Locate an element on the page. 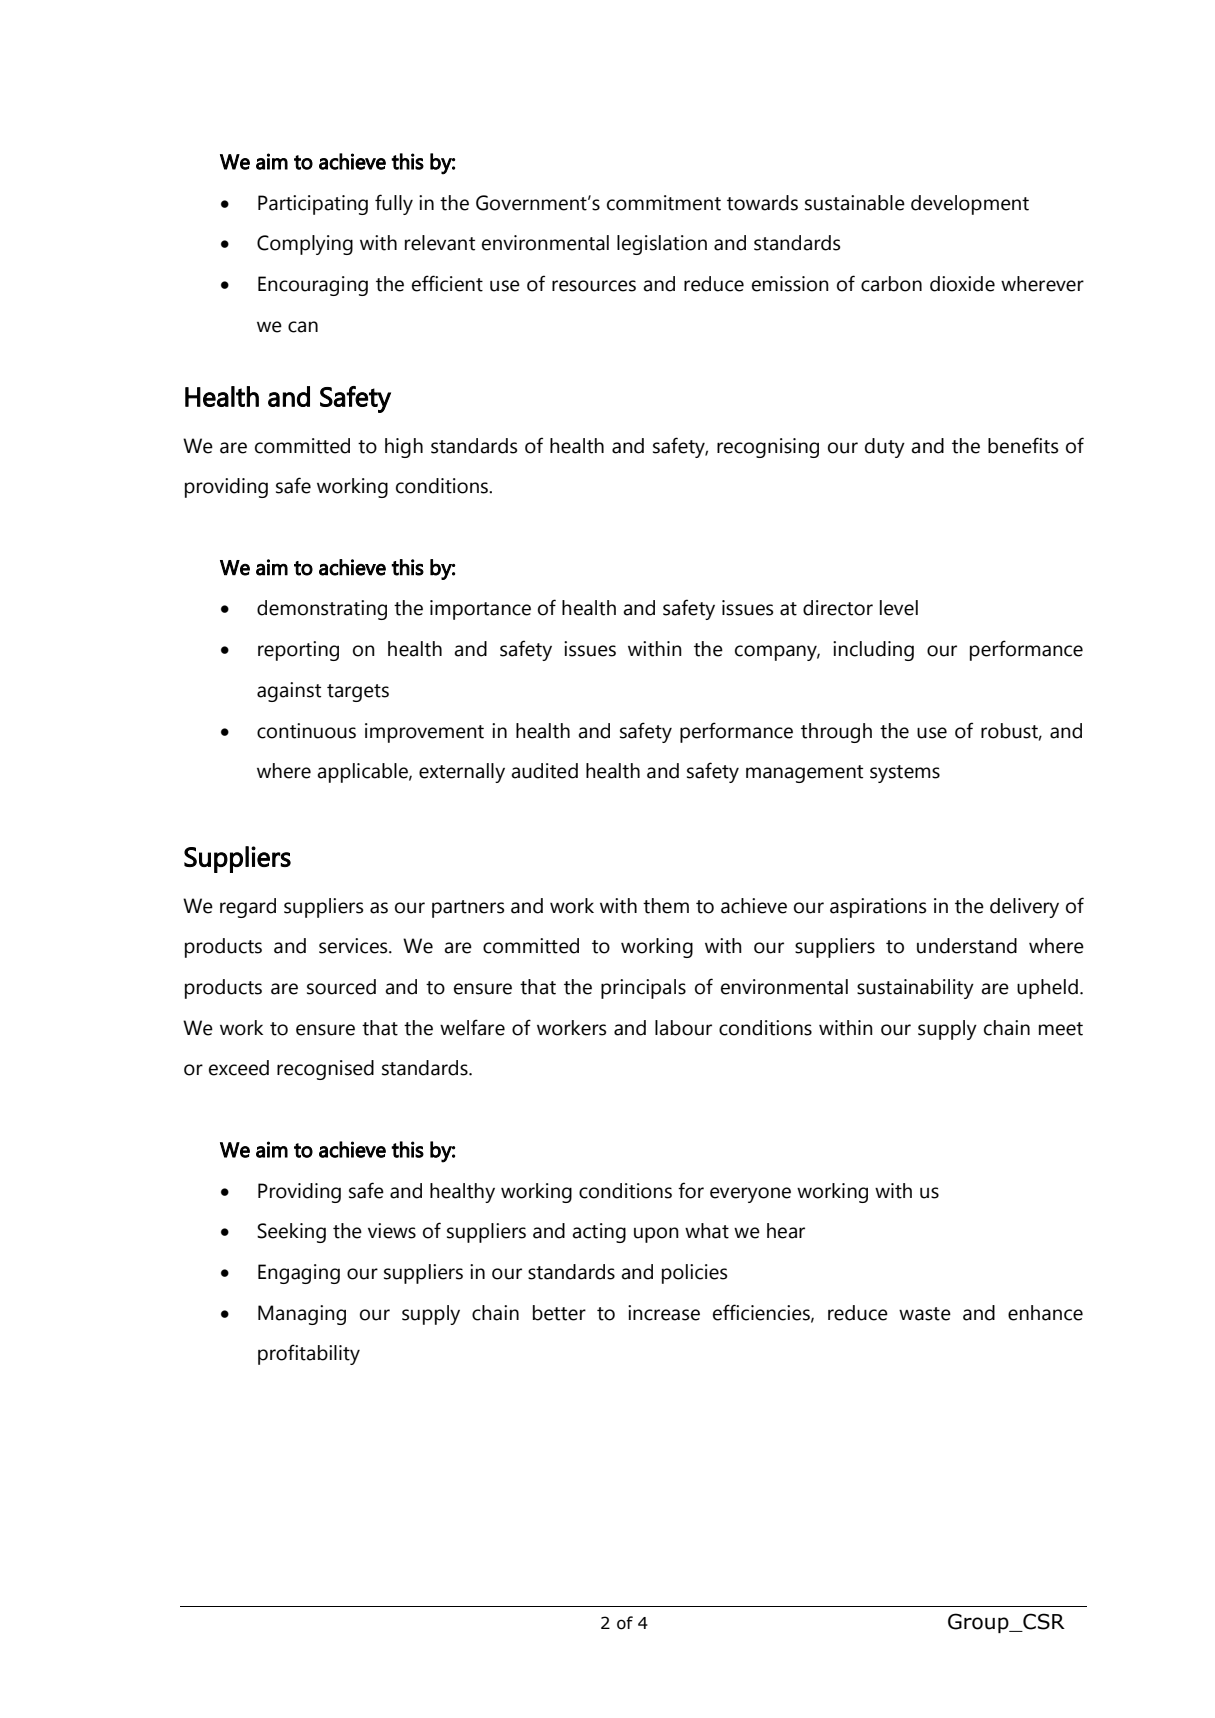 The image size is (1215, 1718). audited is located at coordinates (544, 771).
